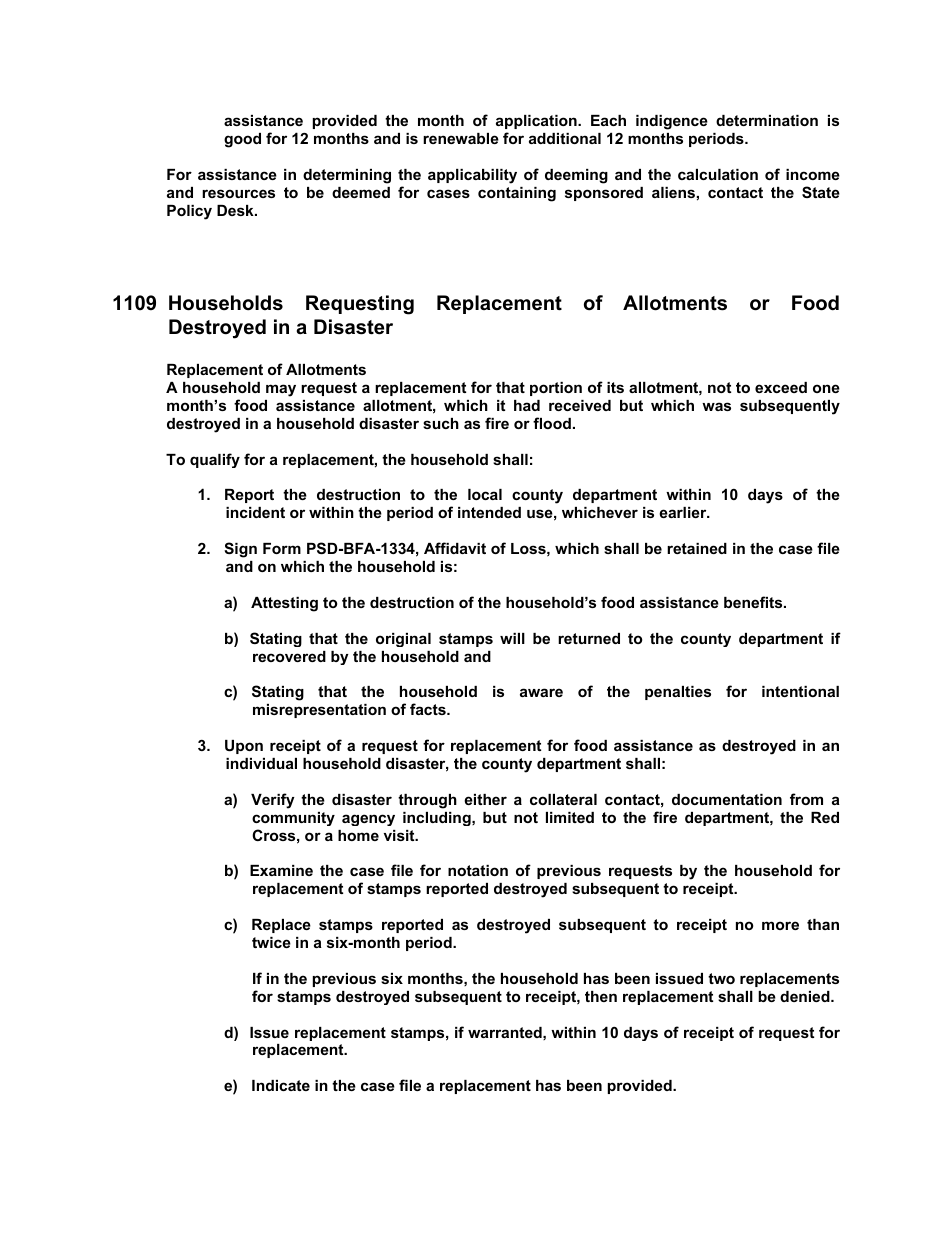 This screenshot has height=1233, width=952. I want to click on application, so click(537, 122).
